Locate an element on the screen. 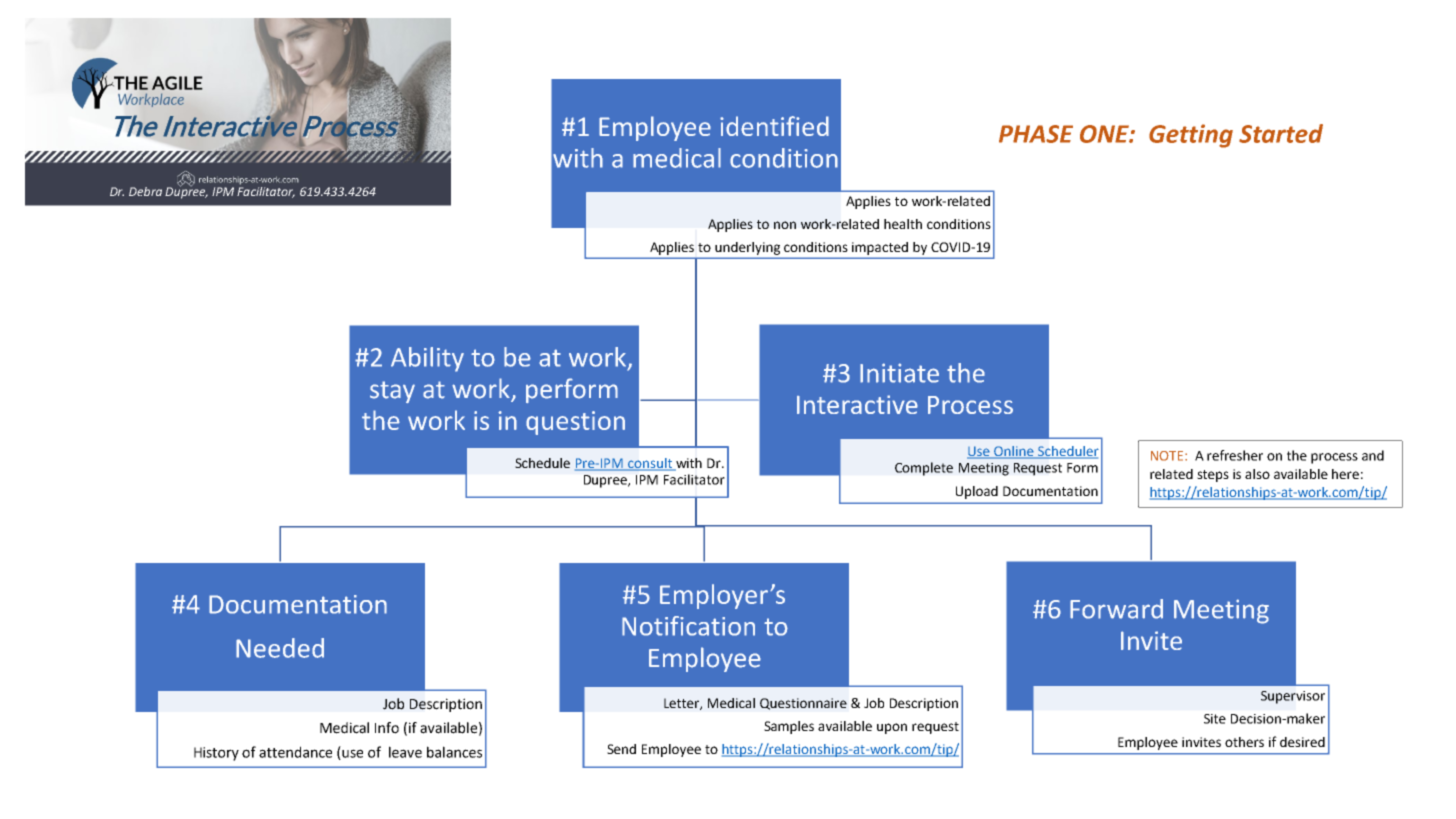  refresher is located at coordinates (1235, 455).
